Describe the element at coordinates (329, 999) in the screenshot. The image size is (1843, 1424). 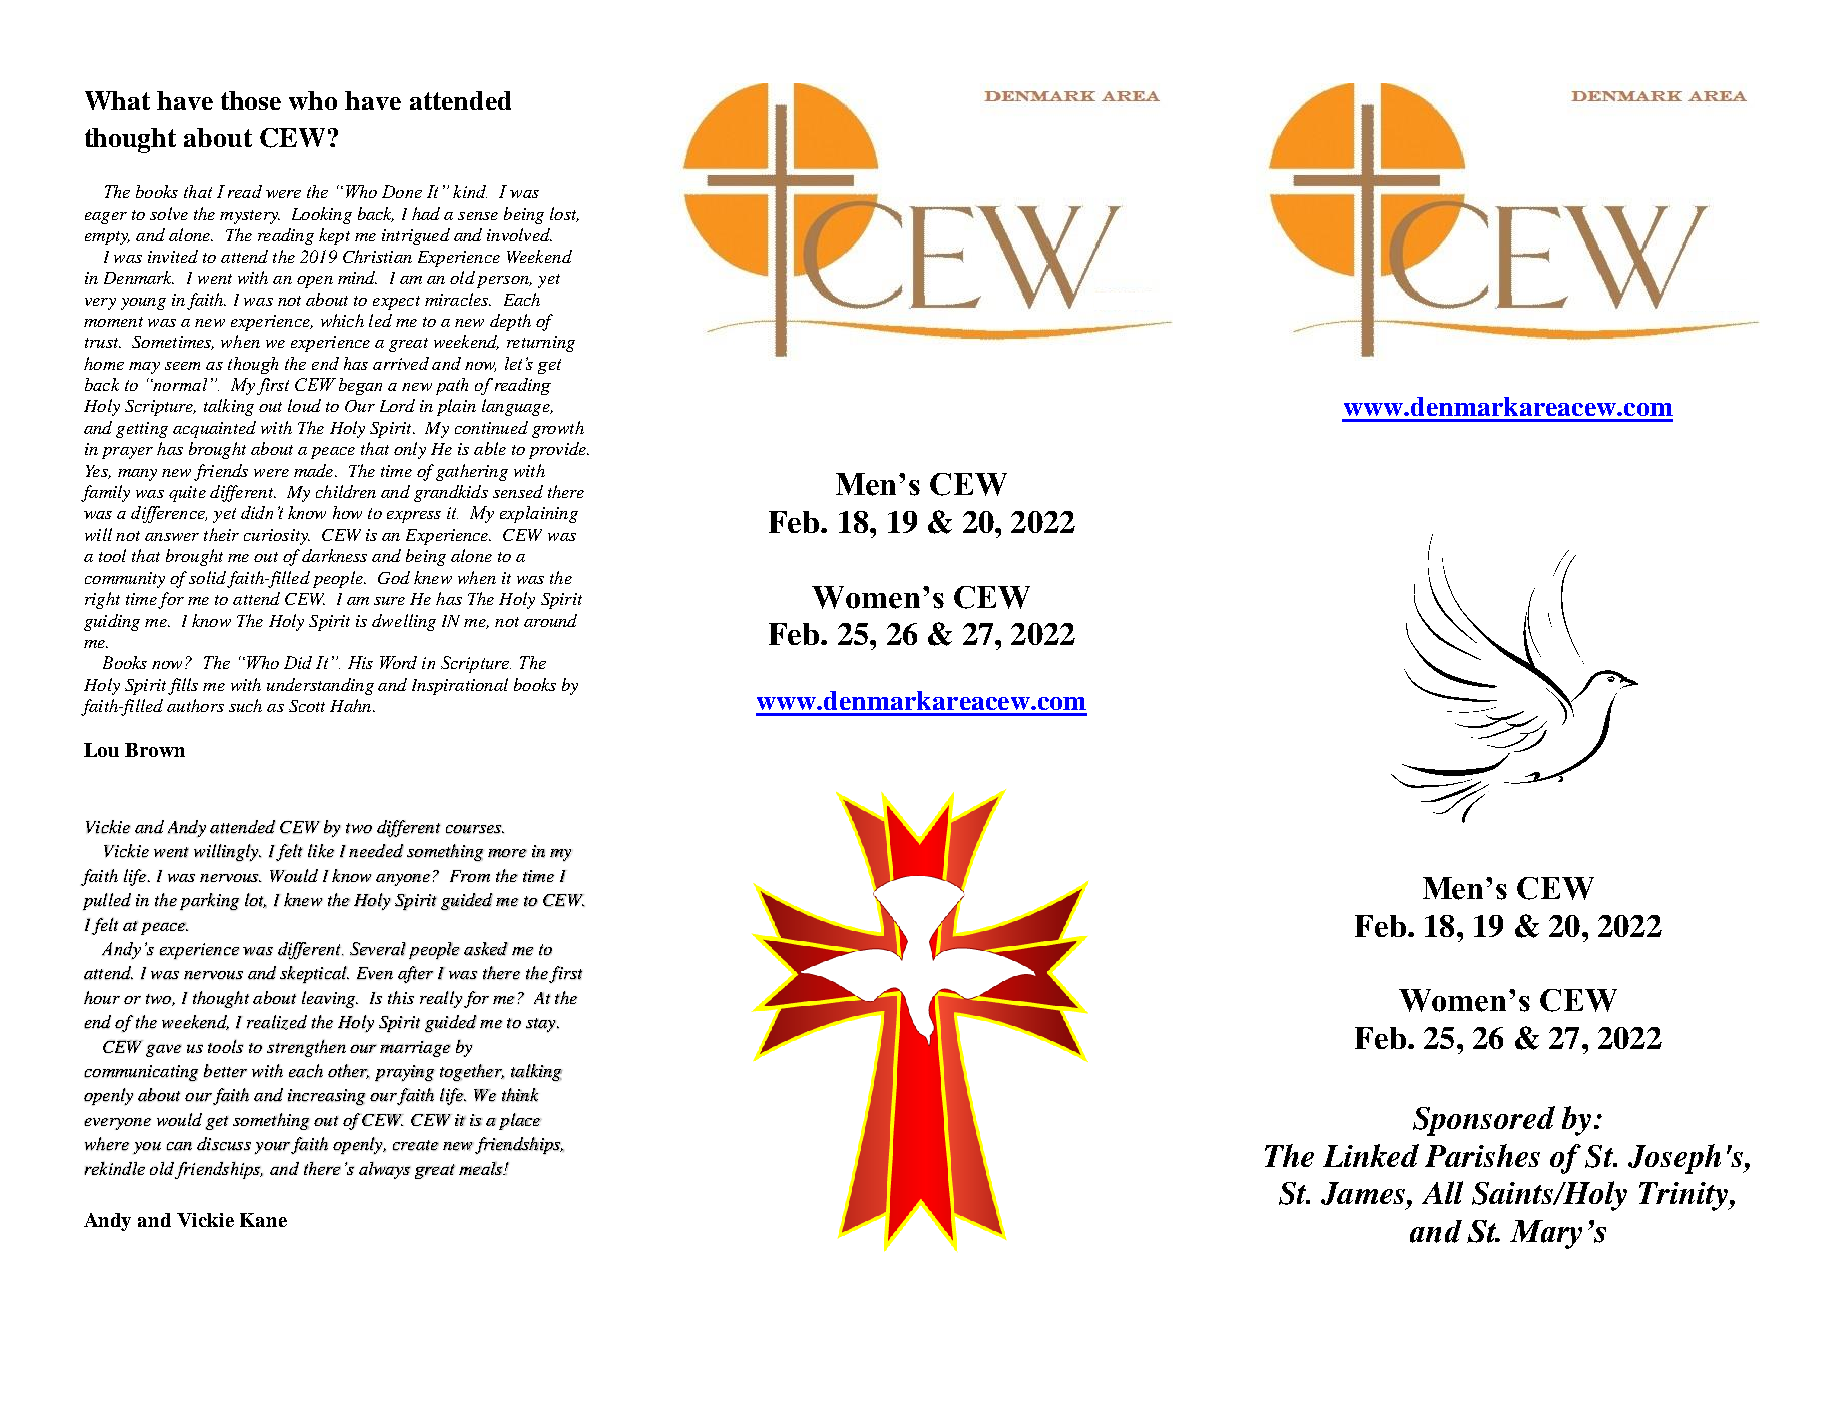
I see `leaving` at that location.
